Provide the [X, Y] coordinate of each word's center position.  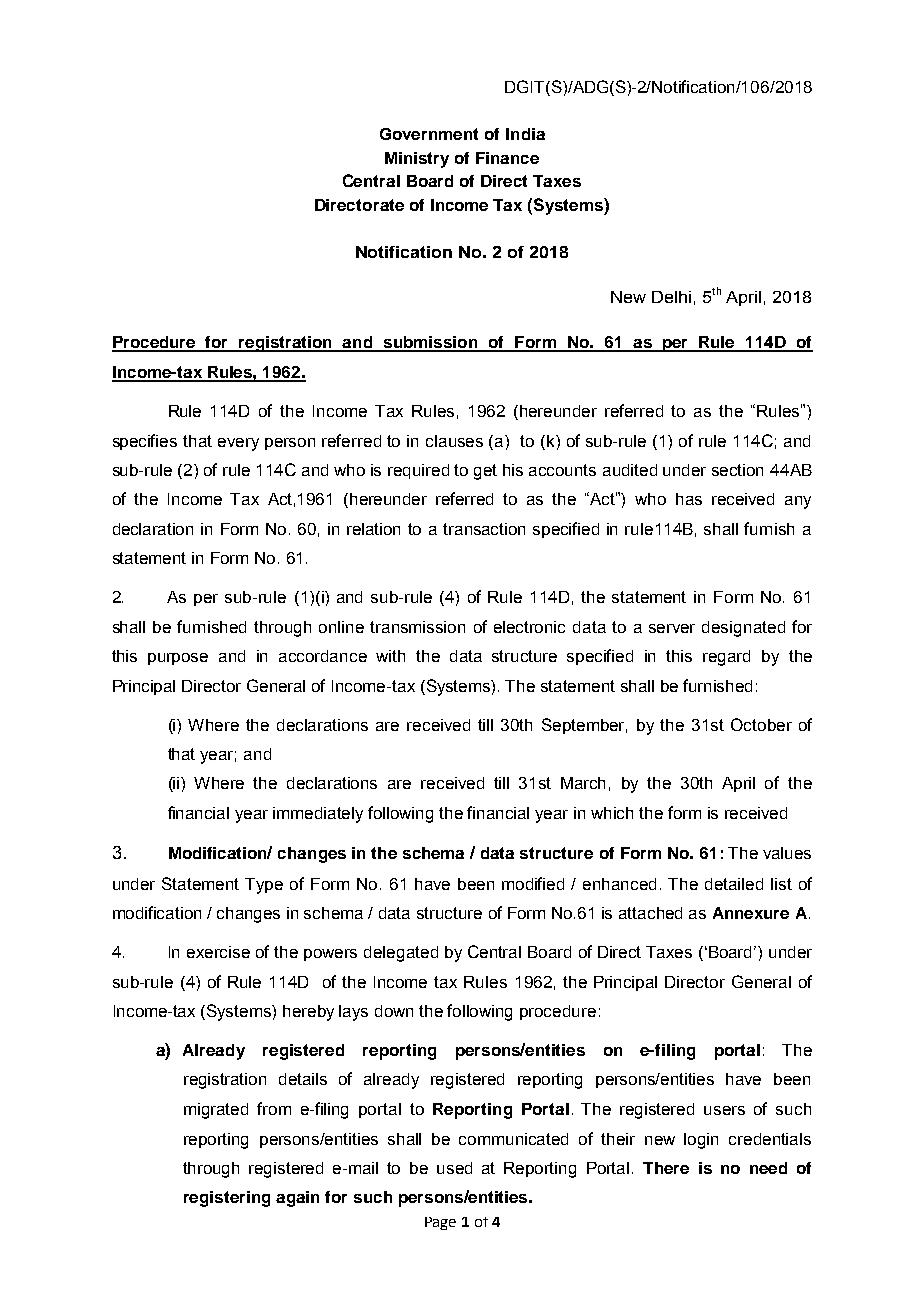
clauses [454, 441]
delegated [401, 954]
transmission [417, 627]
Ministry [417, 160]
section [737, 470]
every [238, 444]
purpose [178, 659]
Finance [507, 158]
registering [227, 1199]
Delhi [671, 297]
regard [726, 658]
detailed [734, 884]
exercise [218, 952]
